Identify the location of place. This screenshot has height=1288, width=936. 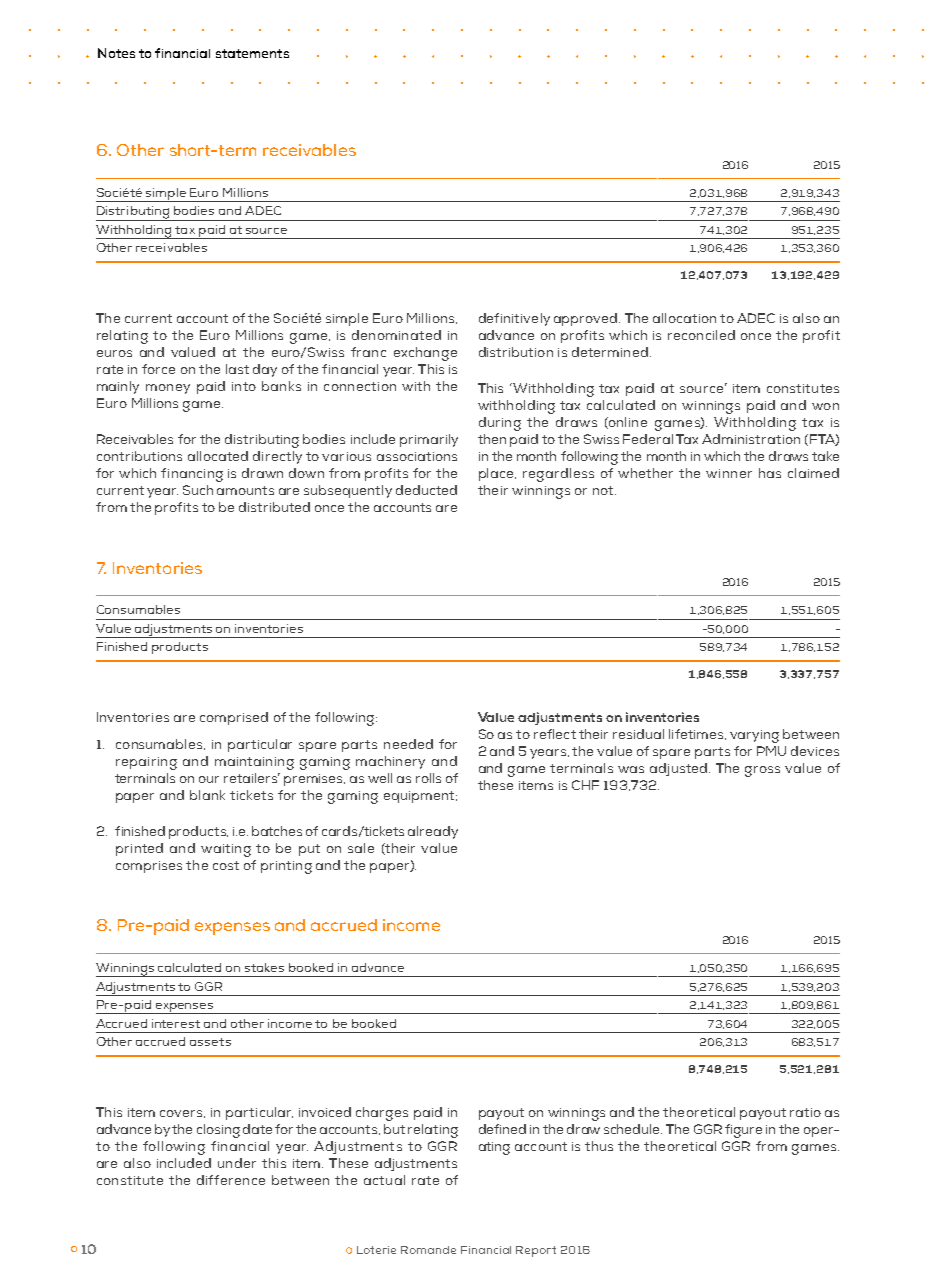
(497, 474).
